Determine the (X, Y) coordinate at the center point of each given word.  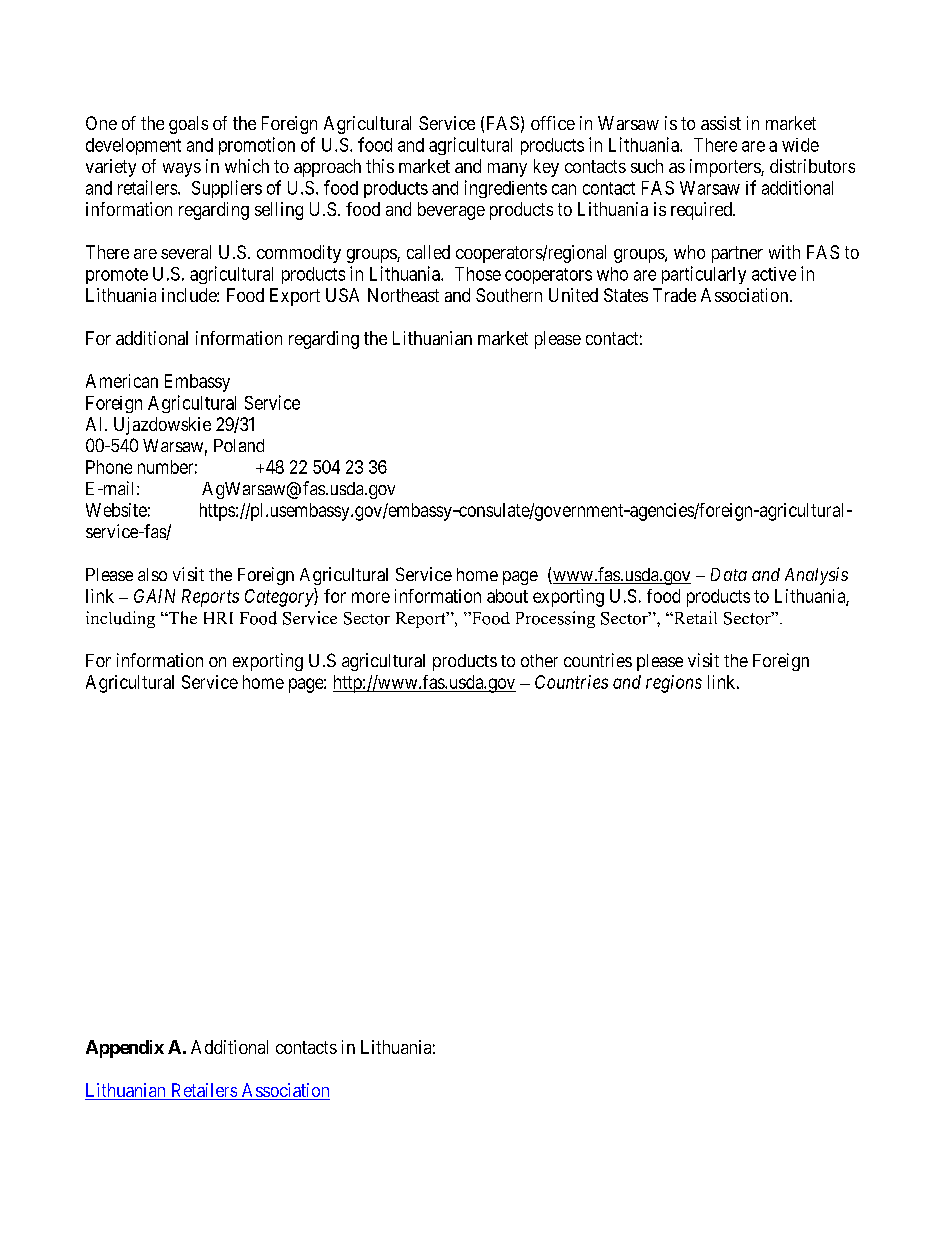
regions (674, 684)
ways (182, 170)
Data (729, 574)
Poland (239, 445)
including (120, 619)
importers (726, 168)
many (507, 170)
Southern (509, 295)
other (539, 660)
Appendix (125, 1049)
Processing (555, 619)
